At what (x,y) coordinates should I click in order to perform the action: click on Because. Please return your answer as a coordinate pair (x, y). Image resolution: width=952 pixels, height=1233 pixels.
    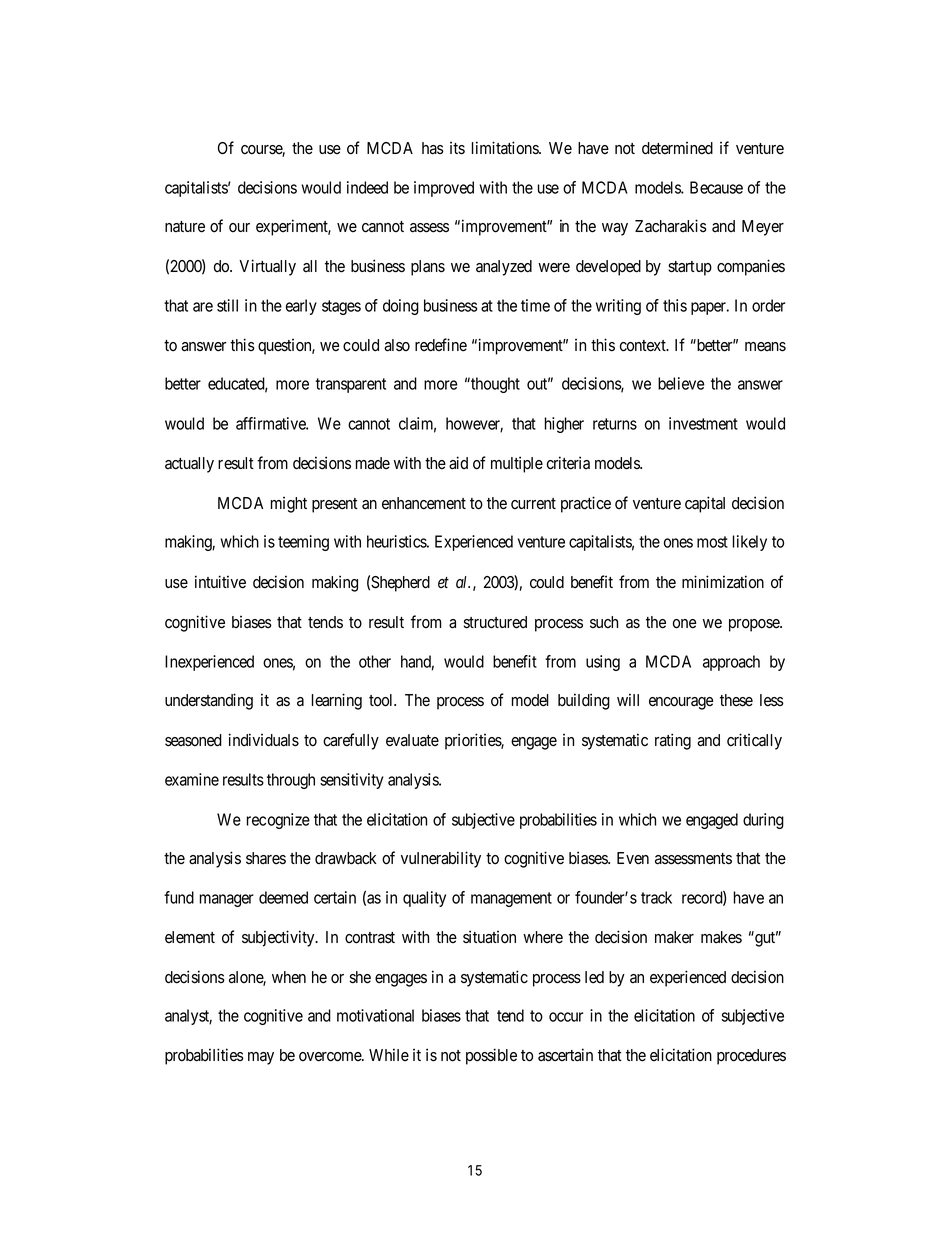
    Looking at the image, I should click on (716, 187).
